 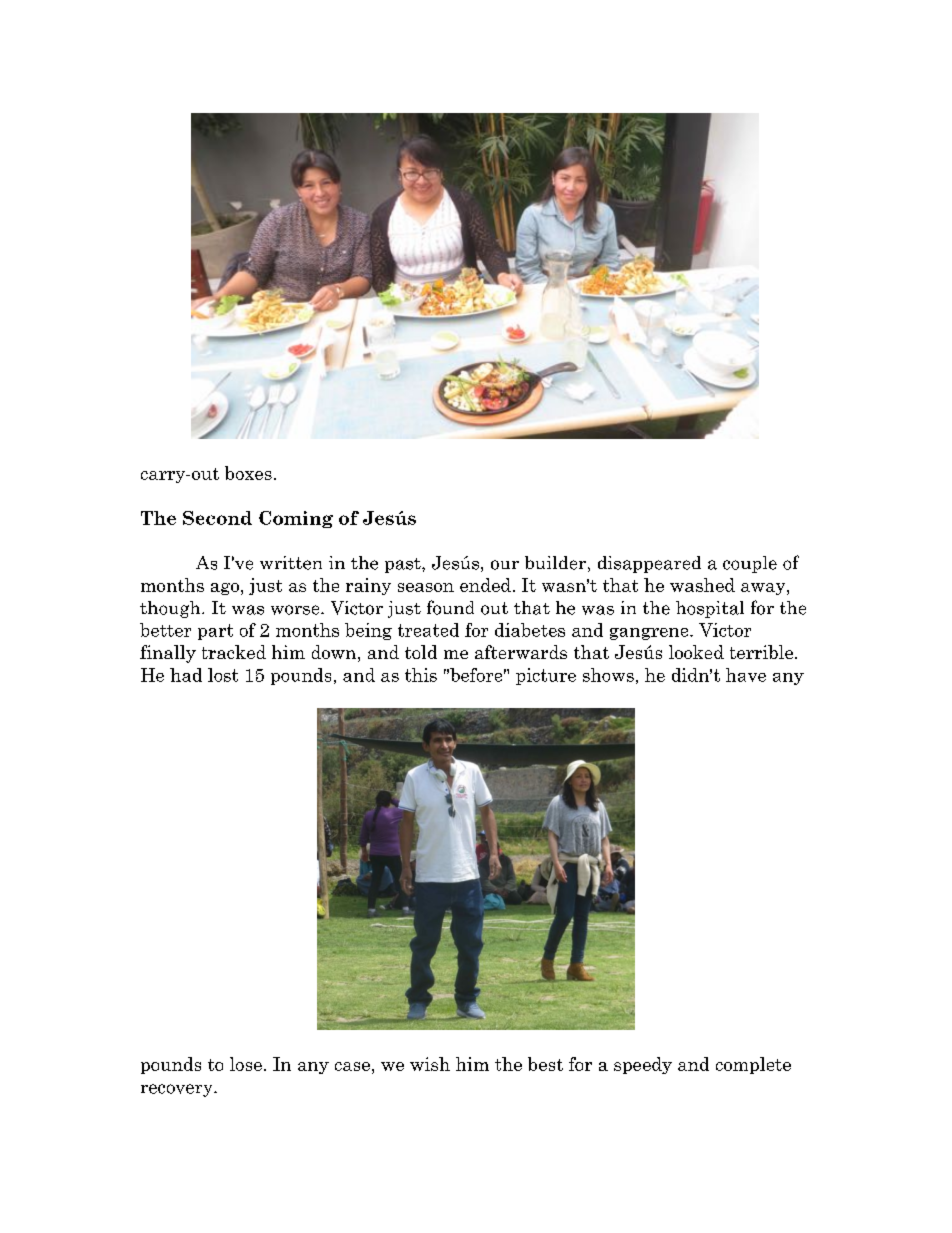 I want to click on this, so click(x=421, y=675).
